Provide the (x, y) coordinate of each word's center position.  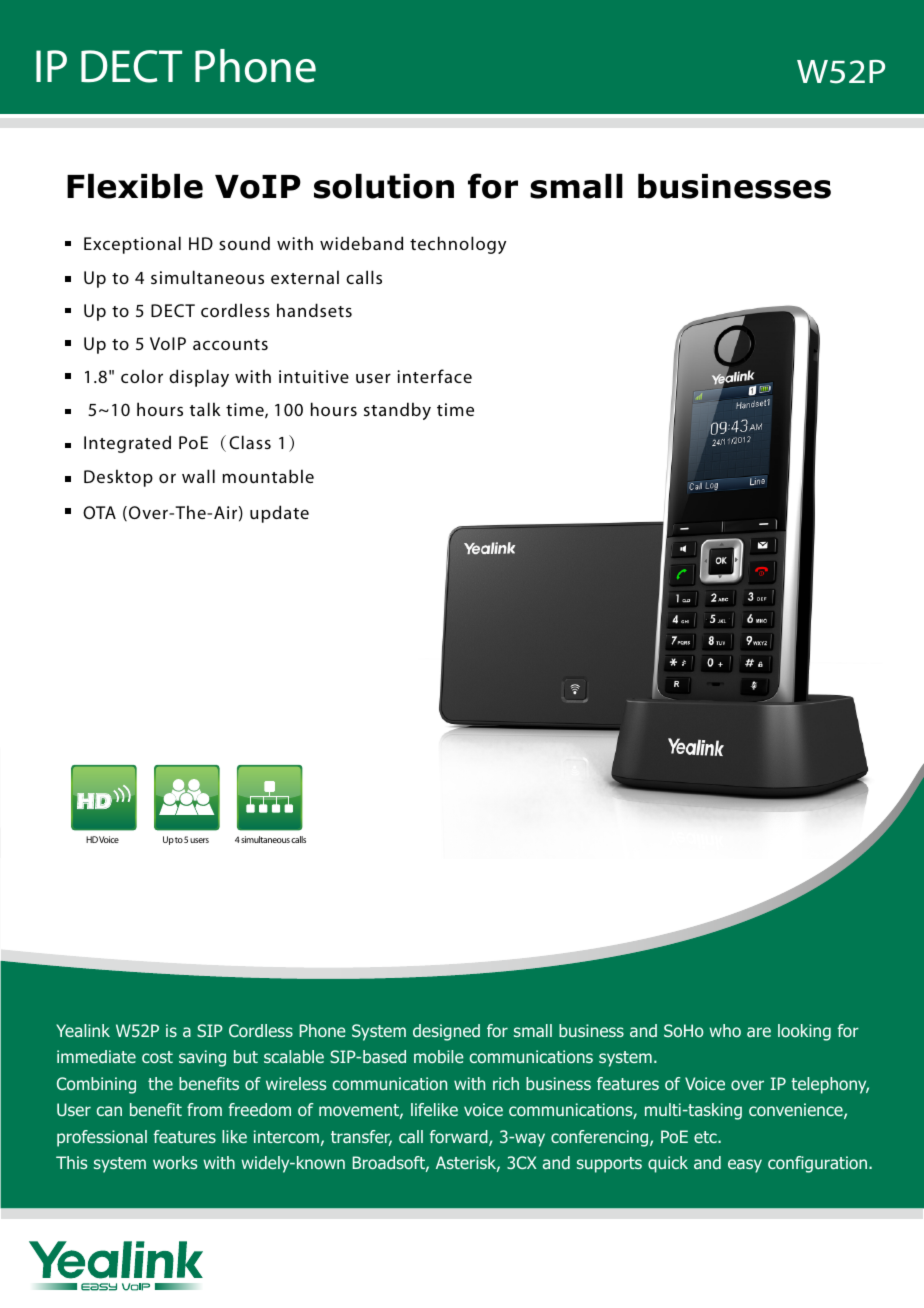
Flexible (135, 186)
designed (446, 1032)
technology (458, 245)
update (279, 514)
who (725, 1030)
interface (434, 376)
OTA (99, 512)
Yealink (83, 1030)
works (175, 1162)
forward (460, 1138)
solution (384, 186)
